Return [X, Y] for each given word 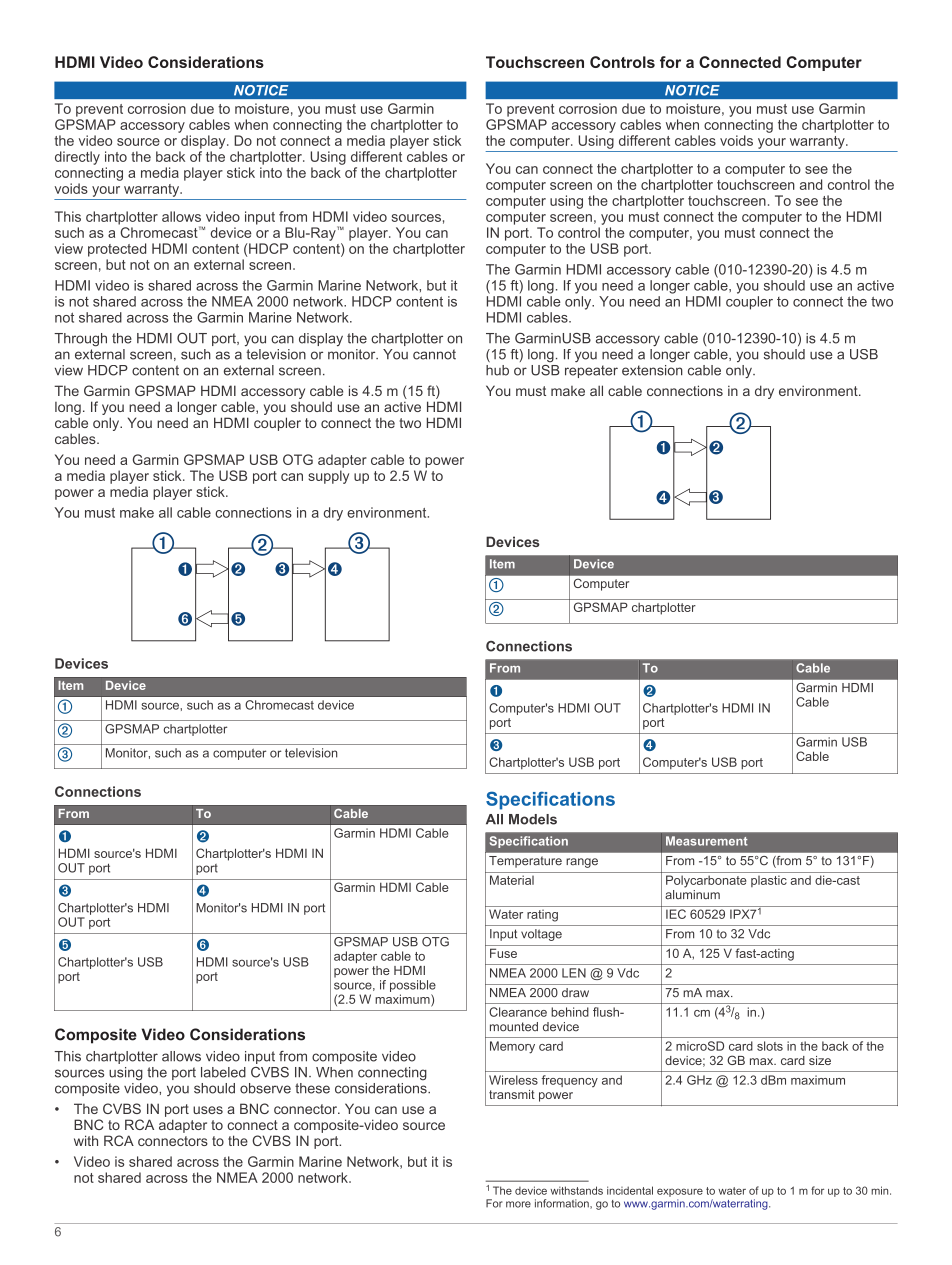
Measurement [707, 841]
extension [652, 369]
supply [328, 477]
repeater [591, 371]
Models [533, 819]
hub [497, 370]
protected [117, 250]
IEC [676, 914]
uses [208, 1110]
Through [80, 340]
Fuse [503, 953]
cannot [434, 354]
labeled [223, 1072]
